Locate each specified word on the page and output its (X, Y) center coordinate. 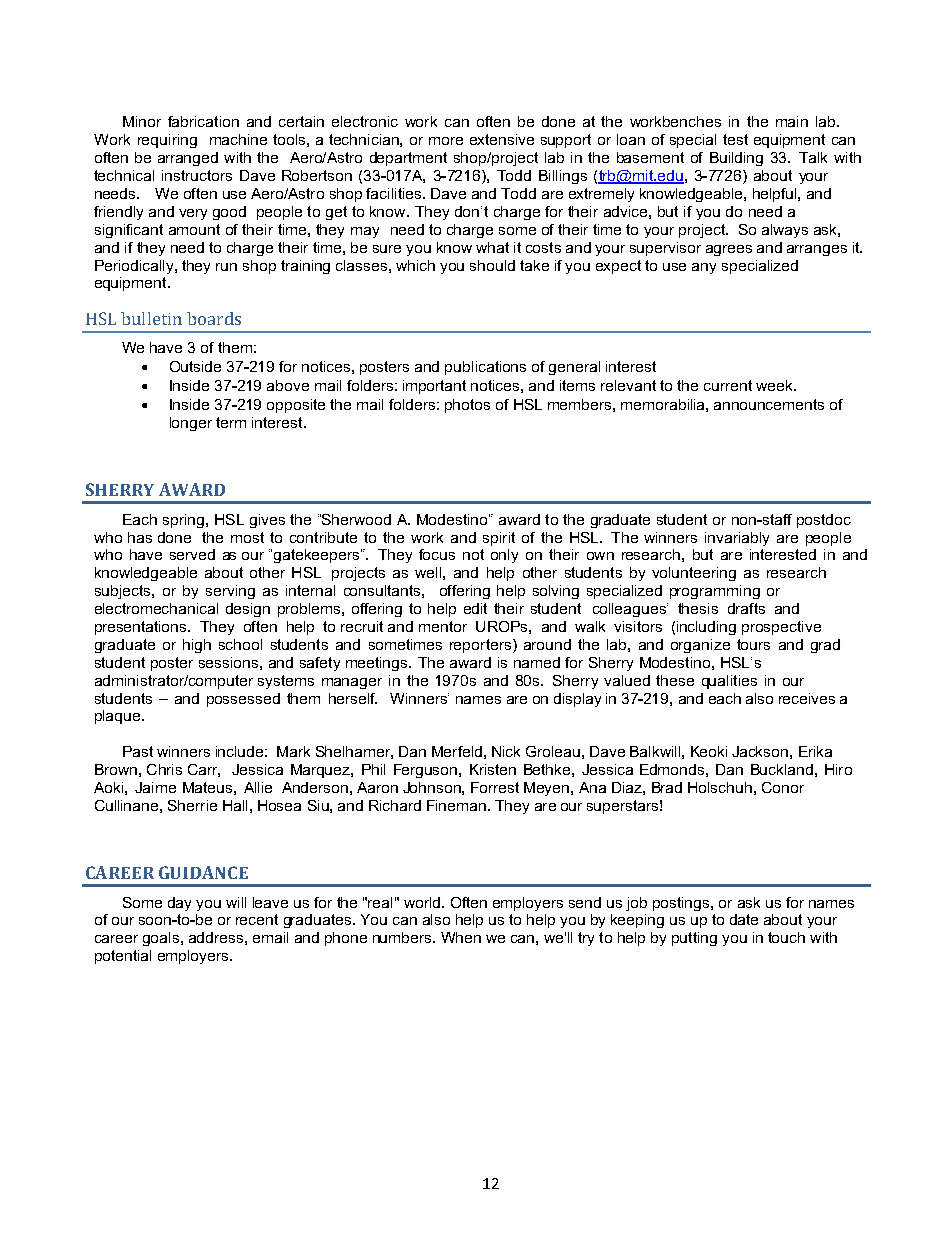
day (179, 904)
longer (191, 424)
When (461, 937)
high (197, 646)
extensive (502, 139)
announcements (769, 404)
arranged (188, 159)
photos (467, 406)
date (744, 919)
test (735, 139)
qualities (729, 682)
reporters (480, 646)
